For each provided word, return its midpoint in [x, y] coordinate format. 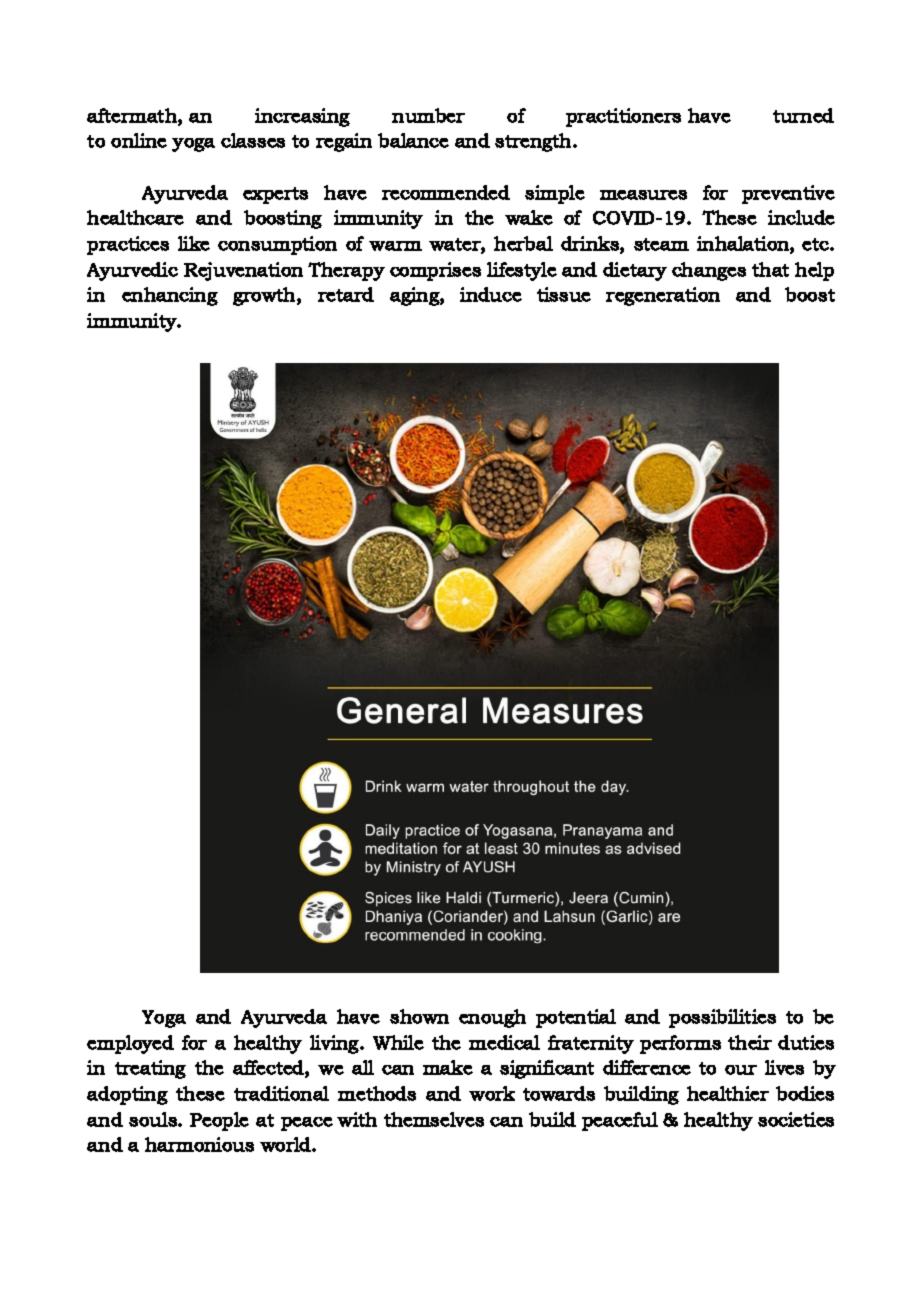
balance [413, 140]
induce [491, 294]
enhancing [170, 296]
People [219, 1121]
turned [803, 115]
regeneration [663, 296]
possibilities [722, 1018]
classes [253, 140]
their [750, 1042]
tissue [564, 294]
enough [492, 1018]
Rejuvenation [243, 271]
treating [150, 1069]
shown [419, 1016]
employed [130, 1044]
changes [709, 271]
